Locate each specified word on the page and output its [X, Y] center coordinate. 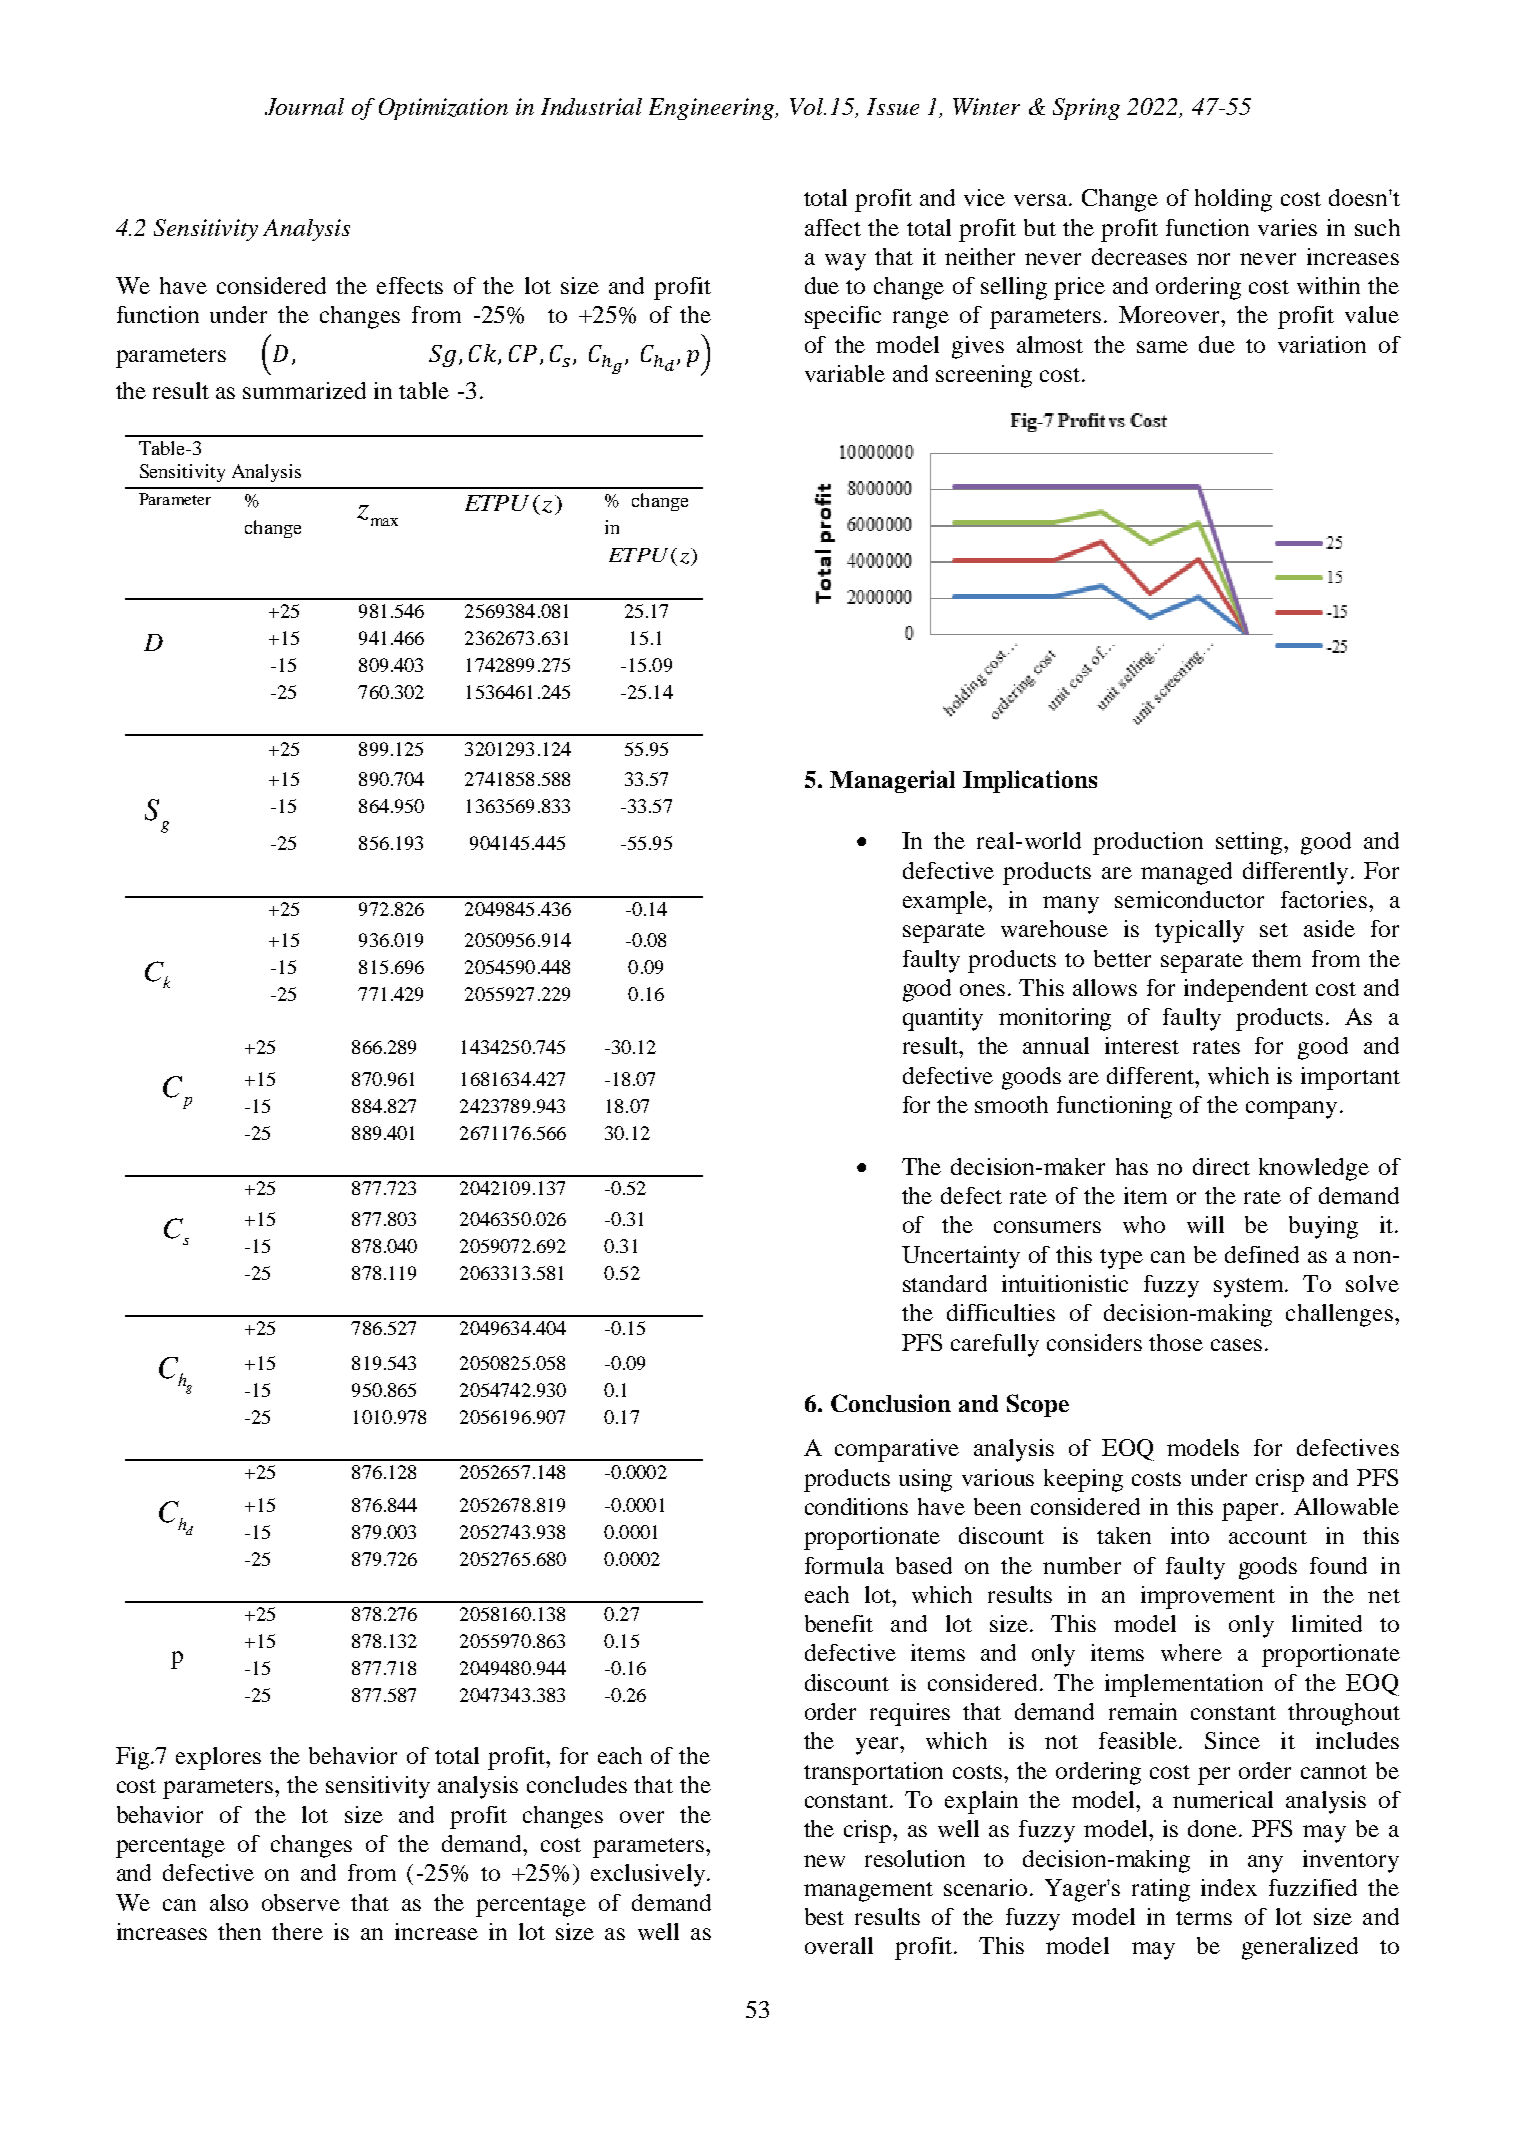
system [1250, 1288]
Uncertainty [961, 1257]
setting [1250, 843]
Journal [304, 106]
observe [301, 1902]
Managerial [892, 781]
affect [833, 227]
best [824, 1916]
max [384, 522]
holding [1233, 200]
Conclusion [891, 1403]
